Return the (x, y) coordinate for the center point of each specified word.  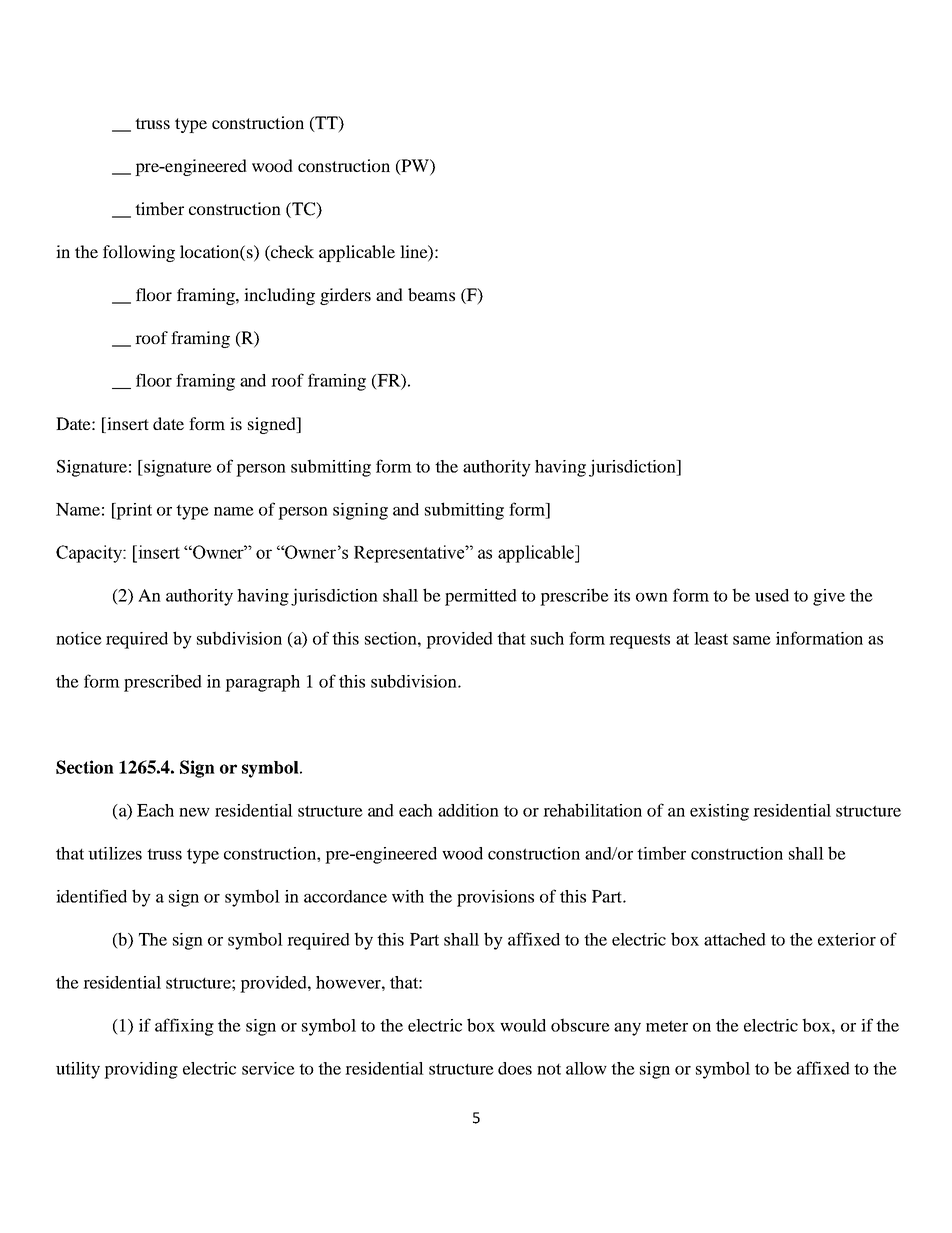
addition (468, 810)
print (133, 511)
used (772, 595)
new (194, 812)
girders (345, 296)
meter (667, 1026)
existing (719, 812)
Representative (410, 554)
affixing (184, 1027)
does (515, 1068)
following (139, 253)
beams (431, 294)
